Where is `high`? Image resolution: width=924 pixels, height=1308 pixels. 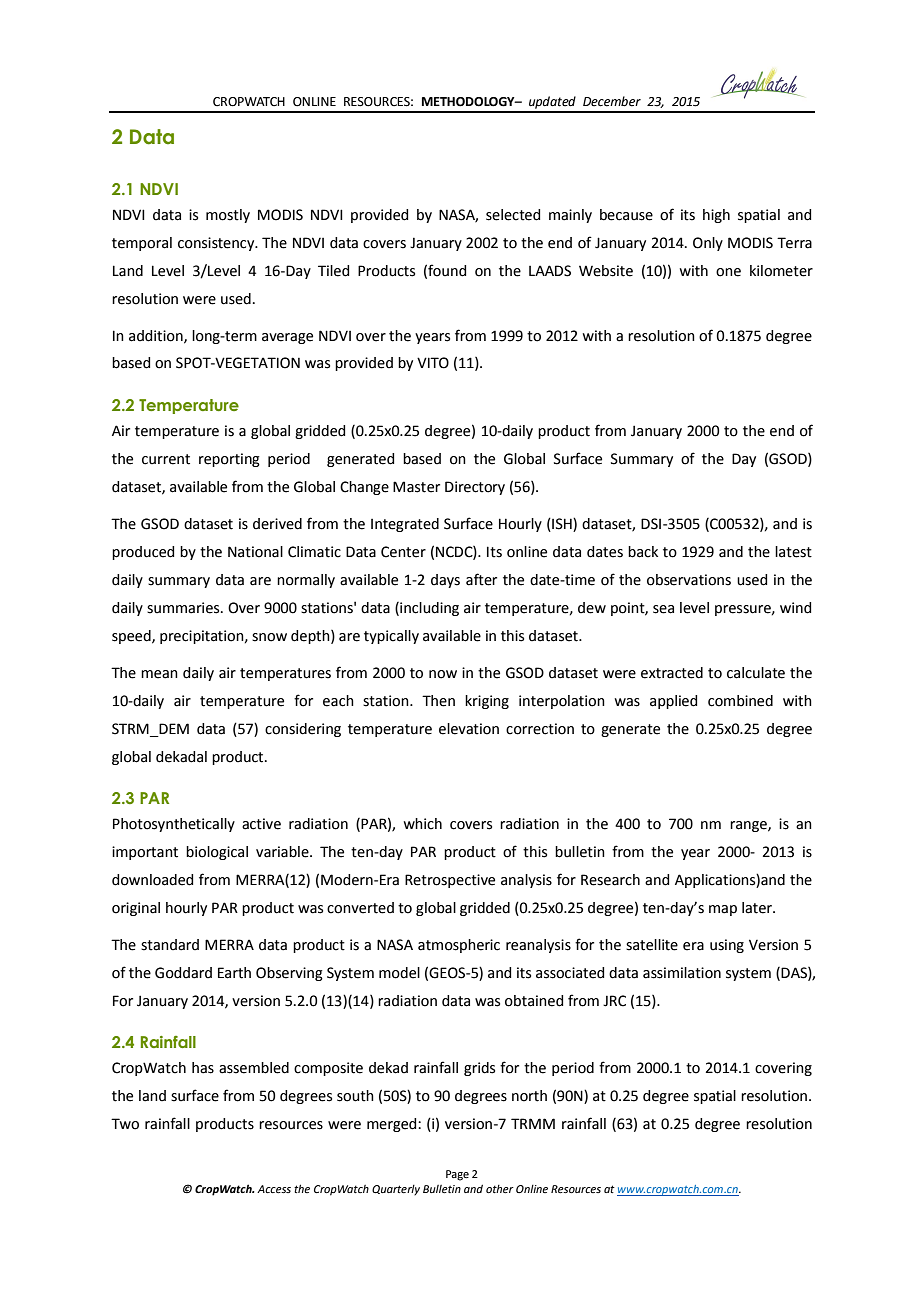 high is located at coordinates (716, 216).
